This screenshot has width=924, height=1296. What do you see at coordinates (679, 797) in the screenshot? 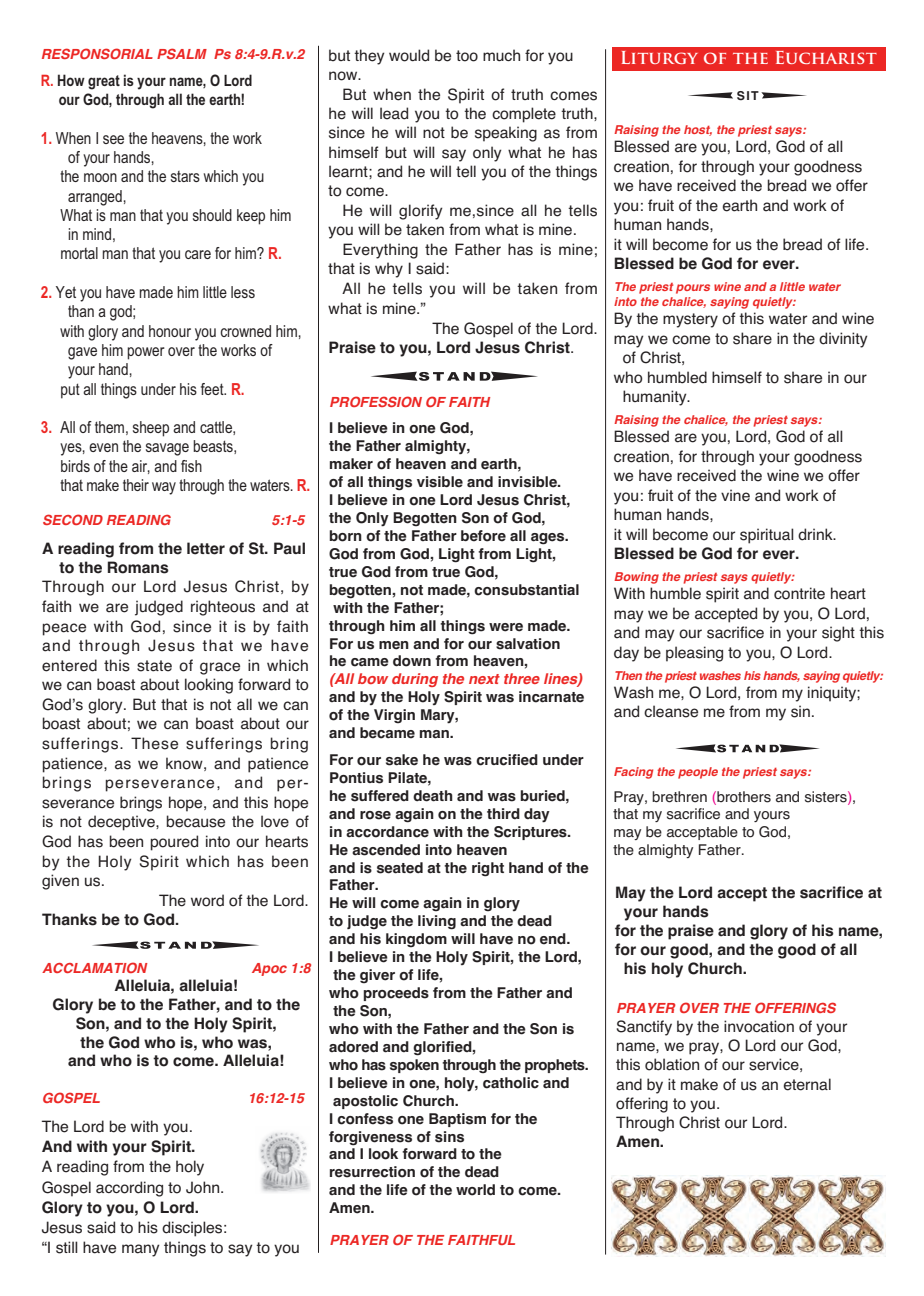
I see `brethren` at bounding box center [679, 797].
